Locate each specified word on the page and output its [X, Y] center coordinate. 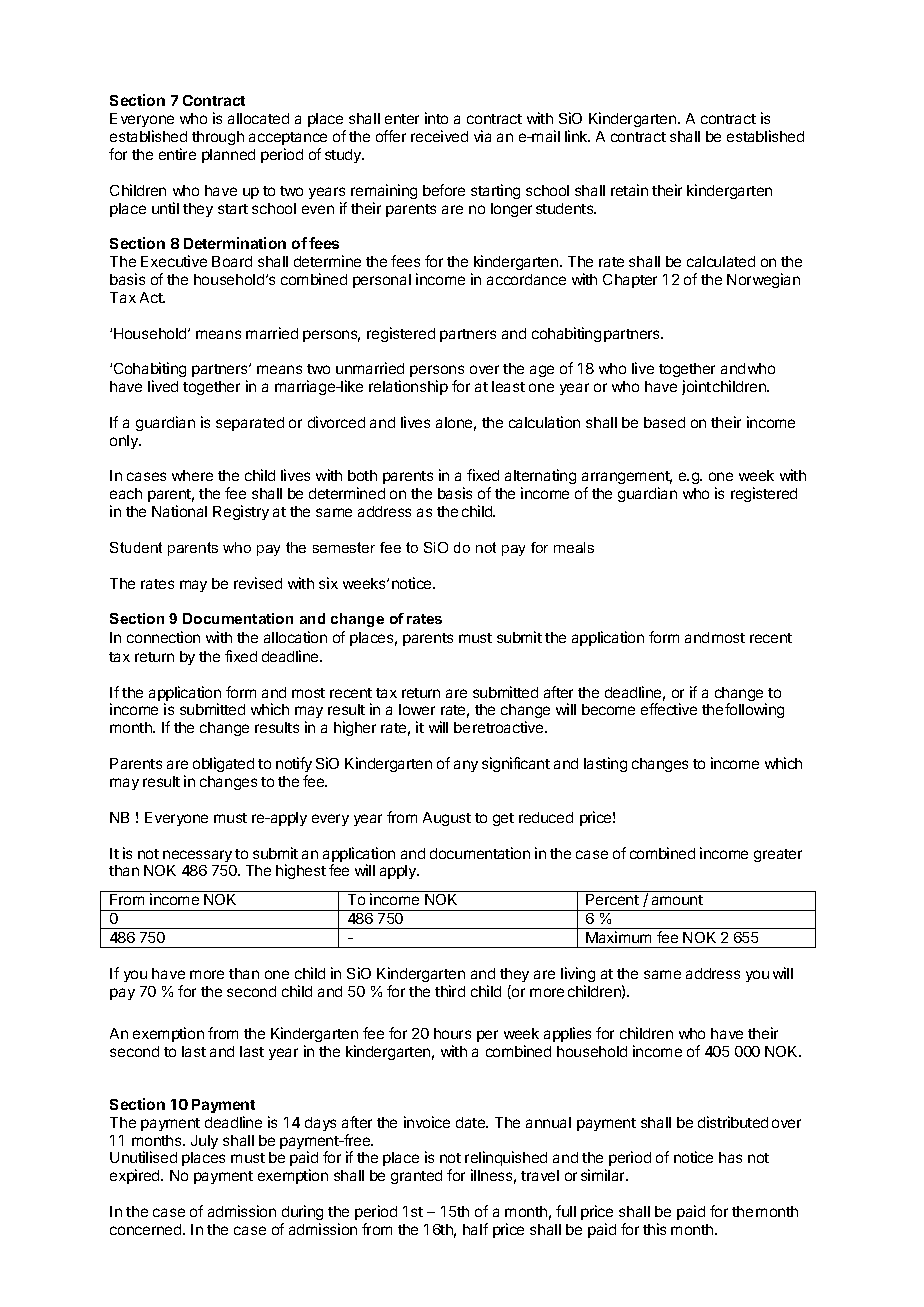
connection [163, 637]
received [439, 136]
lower [417, 709]
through [218, 138]
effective [669, 709]
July [204, 1142]
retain [629, 190]
